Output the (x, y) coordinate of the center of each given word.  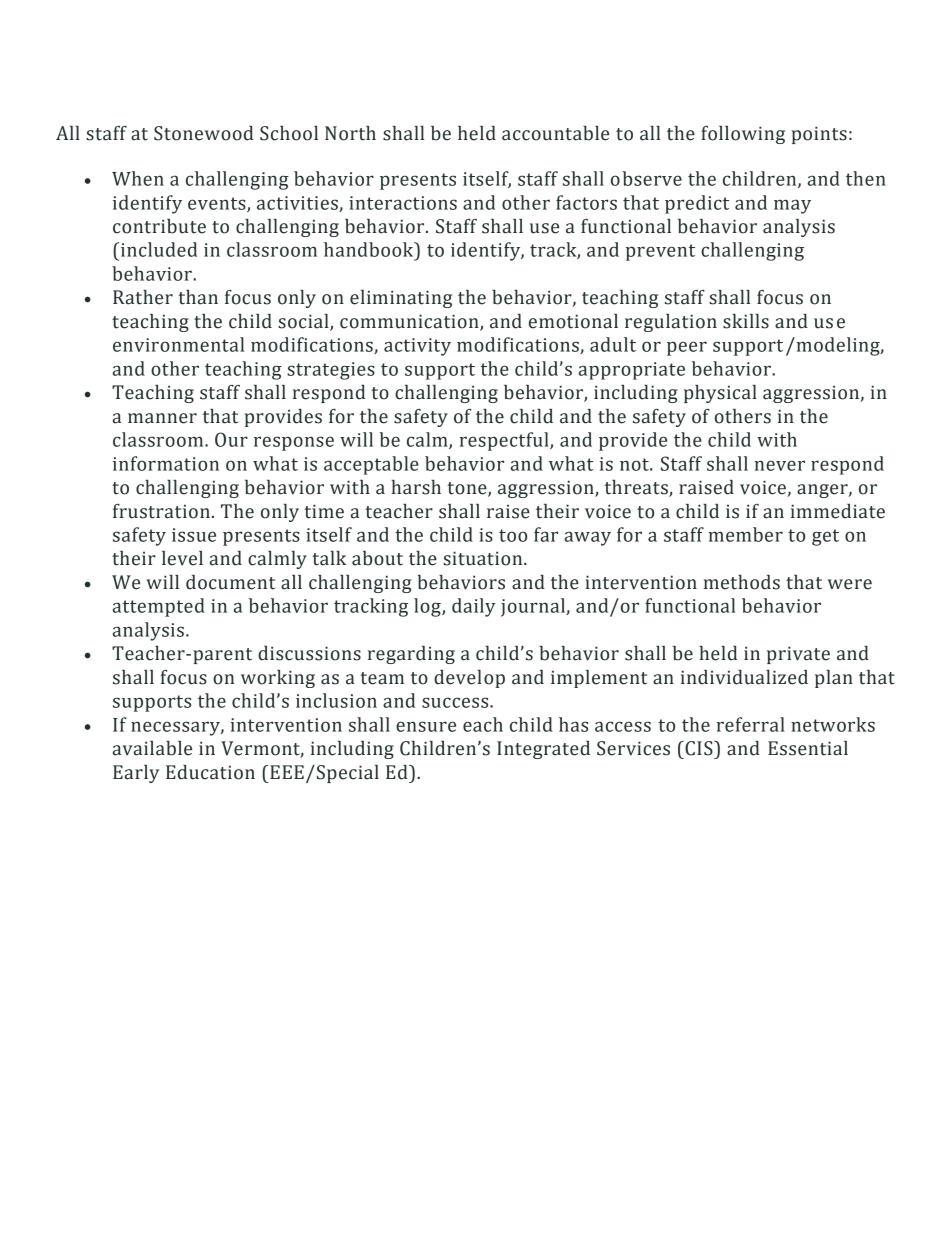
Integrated (543, 750)
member (746, 534)
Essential (808, 748)
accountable (555, 133)
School (289, 133)
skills (746, 321)
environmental (178, 344)
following (743, 135)
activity (417, 347)
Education (210, 772)
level (182, 558)
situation (484, 558)
